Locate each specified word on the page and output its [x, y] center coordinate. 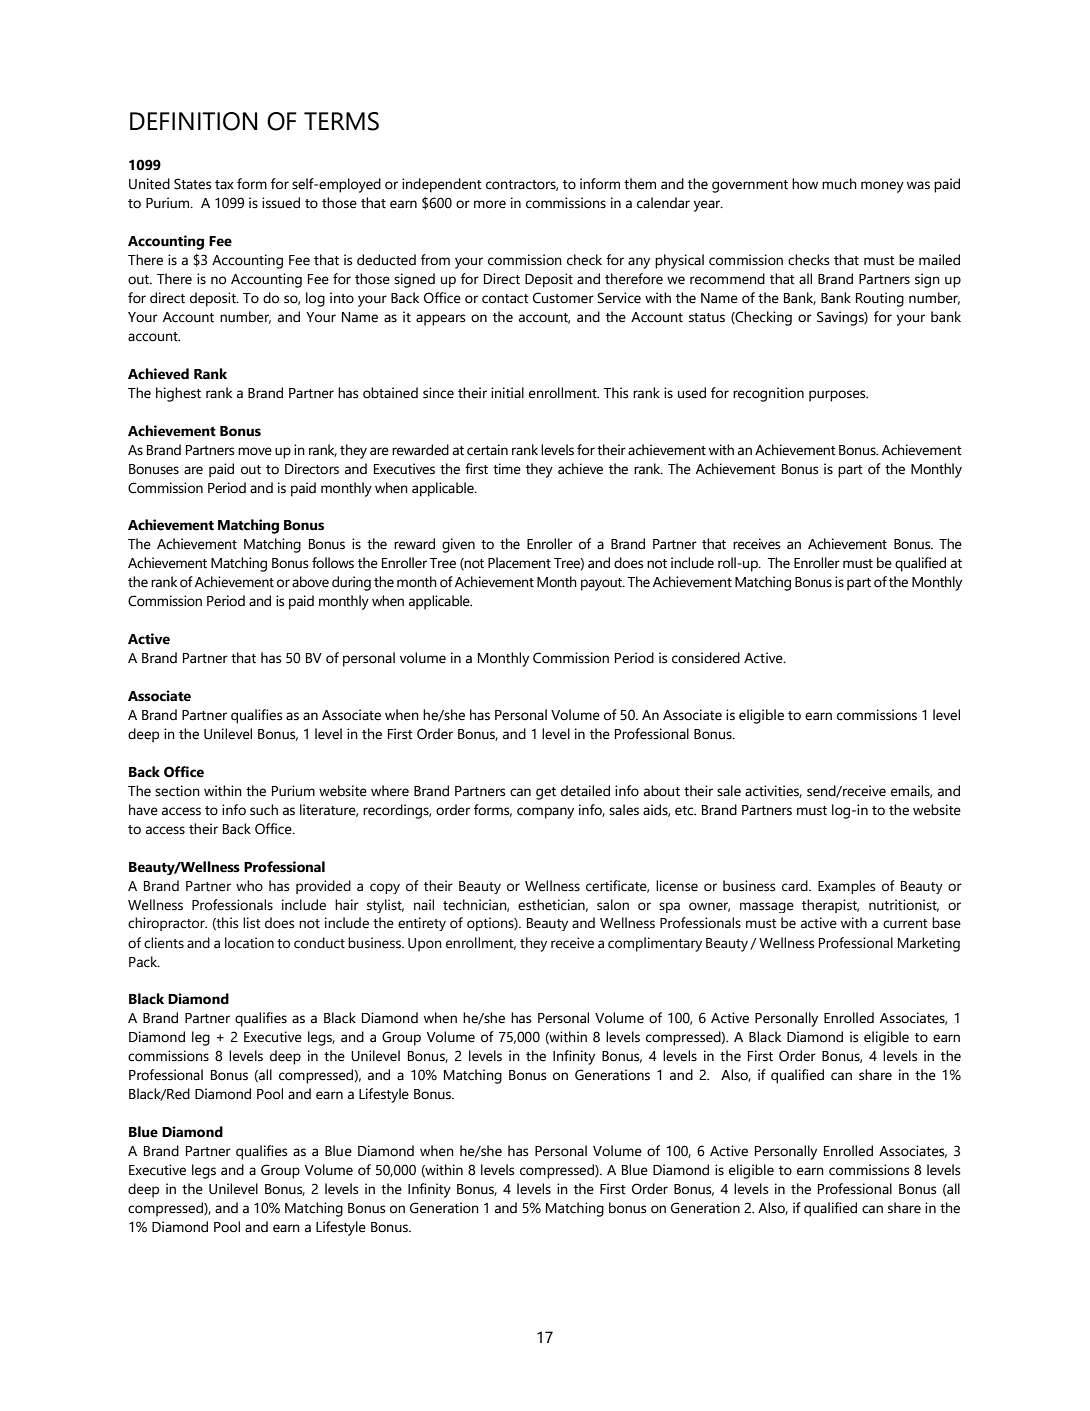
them [640, 184]
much [839, 184]
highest [178, 394]
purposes [838, 396]
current [905, 924]
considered [706, 658]
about [662, 791]
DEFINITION [193, 121]
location [249, 943]
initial [507, 392]
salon [613, 905]
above [310, 582]
